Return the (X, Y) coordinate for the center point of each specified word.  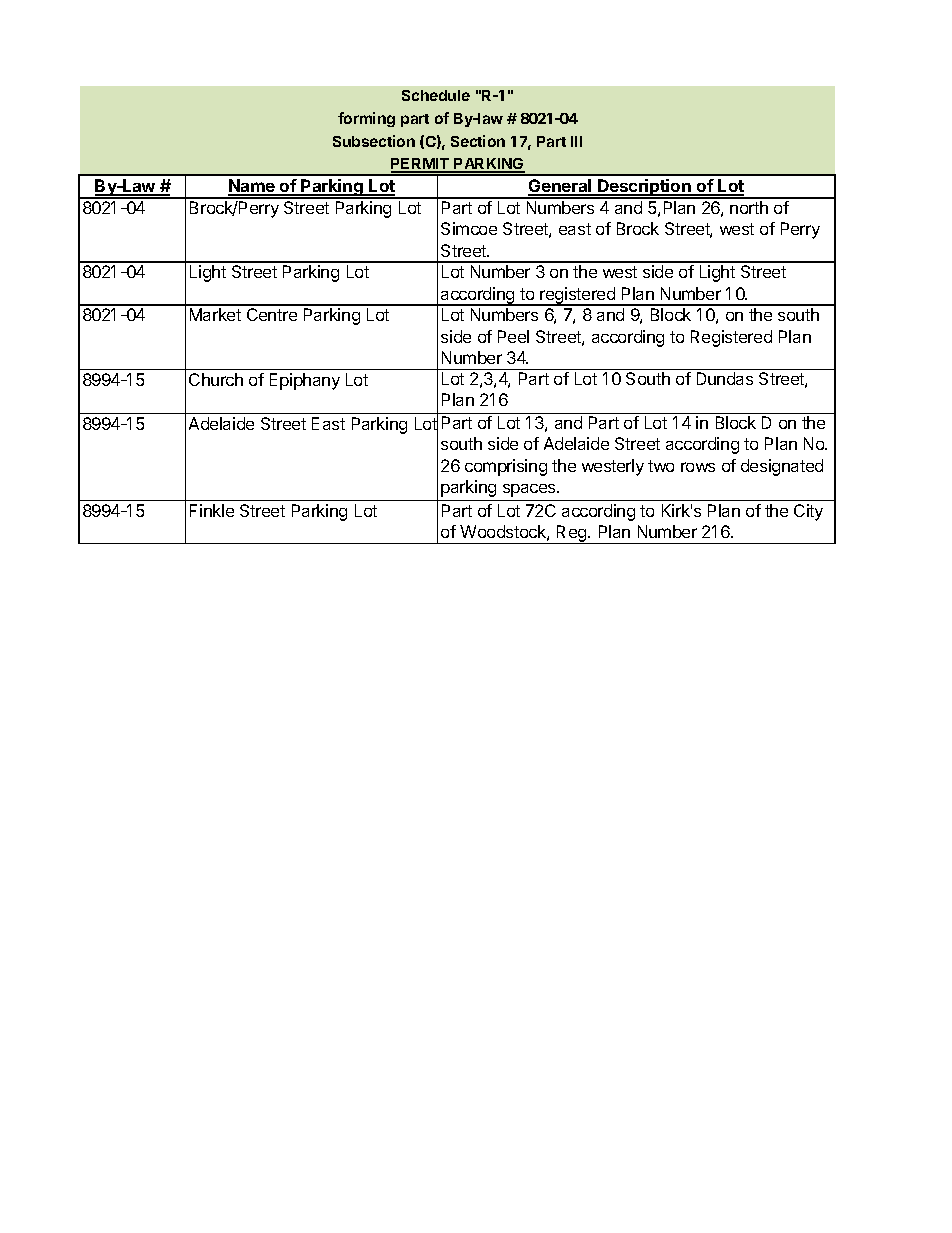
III (576, 141)
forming (366, 119)
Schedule (436, 95)
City (808, 512)
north (749, 207)
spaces (530, 490)
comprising (506, 467)
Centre (272, 314)
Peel (513, 336)
